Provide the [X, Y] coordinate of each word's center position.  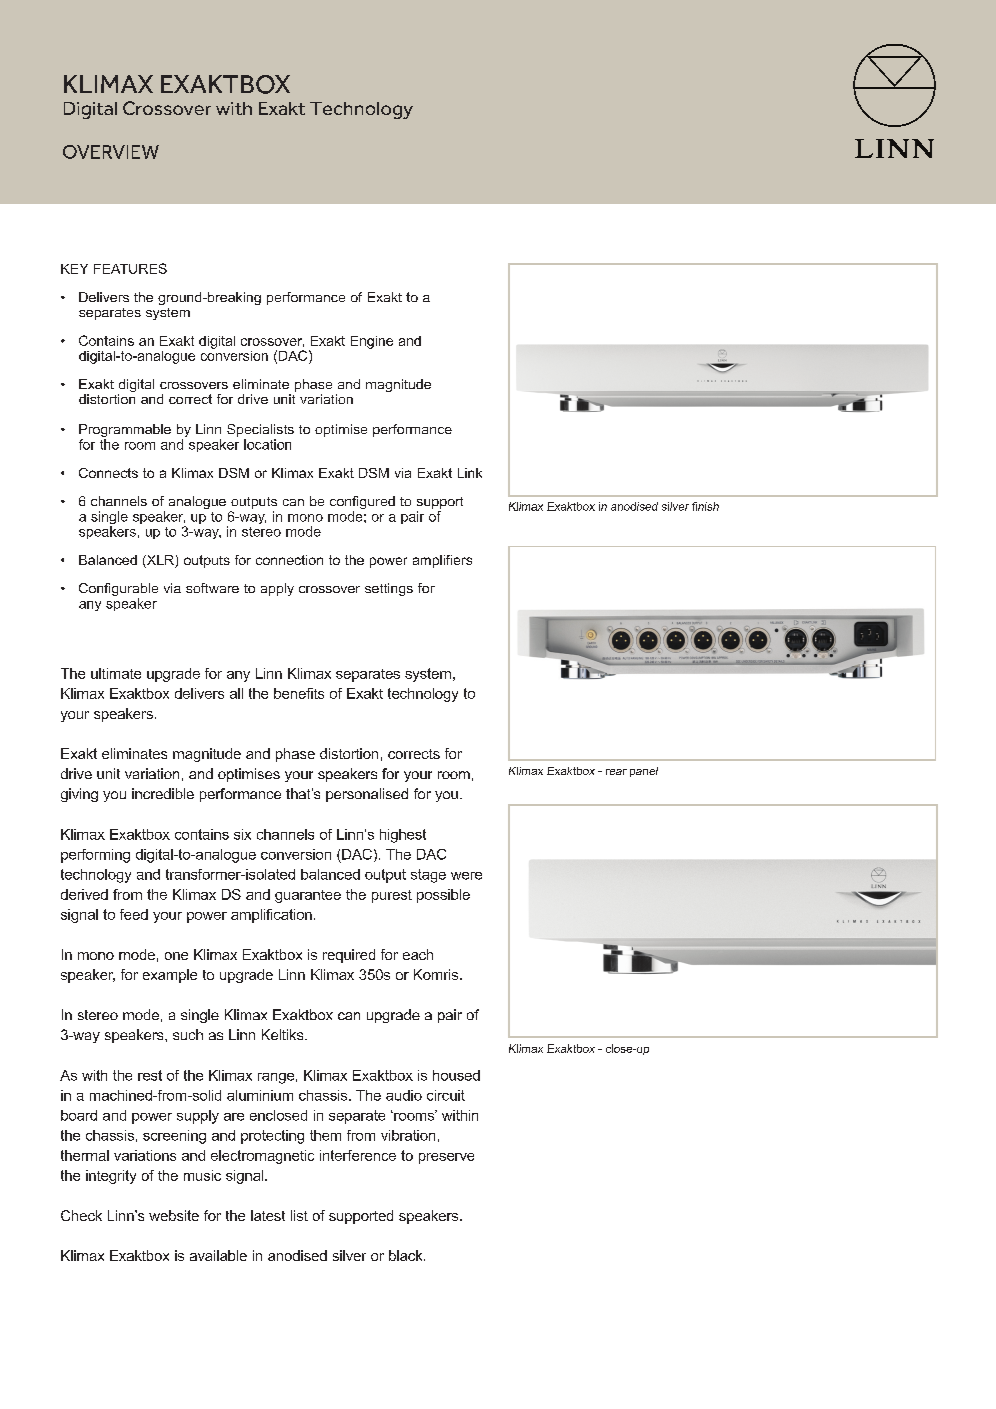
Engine [372, 342]
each [418, 954]
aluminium [260, 1095]
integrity [111, 1177]
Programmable [125, 432]
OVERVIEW [111, 152]
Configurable [118, 591]
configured [362, 504]
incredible [163, 793]
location [267, 444]
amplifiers [442, 561]
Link [470, 473]
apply [277, 589]
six [242, 834]
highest [403, 836]
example [170, 976]
